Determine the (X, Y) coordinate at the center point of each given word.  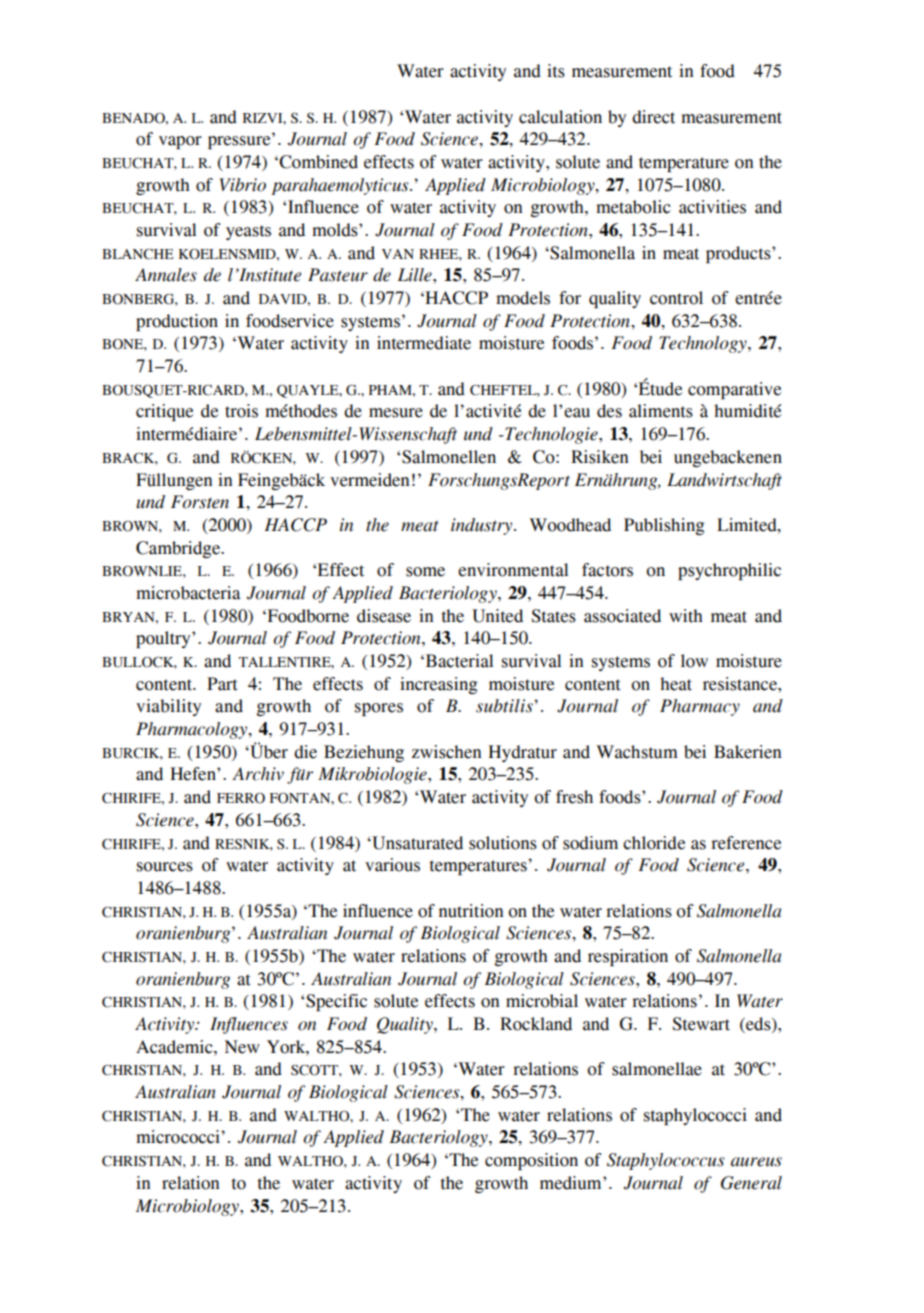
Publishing (664, 526)
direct (653, 117)
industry (483, 526)
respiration (628, 957)
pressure (240, 141)
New (242, 1047)
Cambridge (179, 549)
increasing (438, 685)
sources (165, 867)
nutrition (471, 911)
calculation (560, 117)
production (177, 322)
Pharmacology (193, 730)
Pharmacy (700, 707)
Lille (416, 275)
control (676, 298)
